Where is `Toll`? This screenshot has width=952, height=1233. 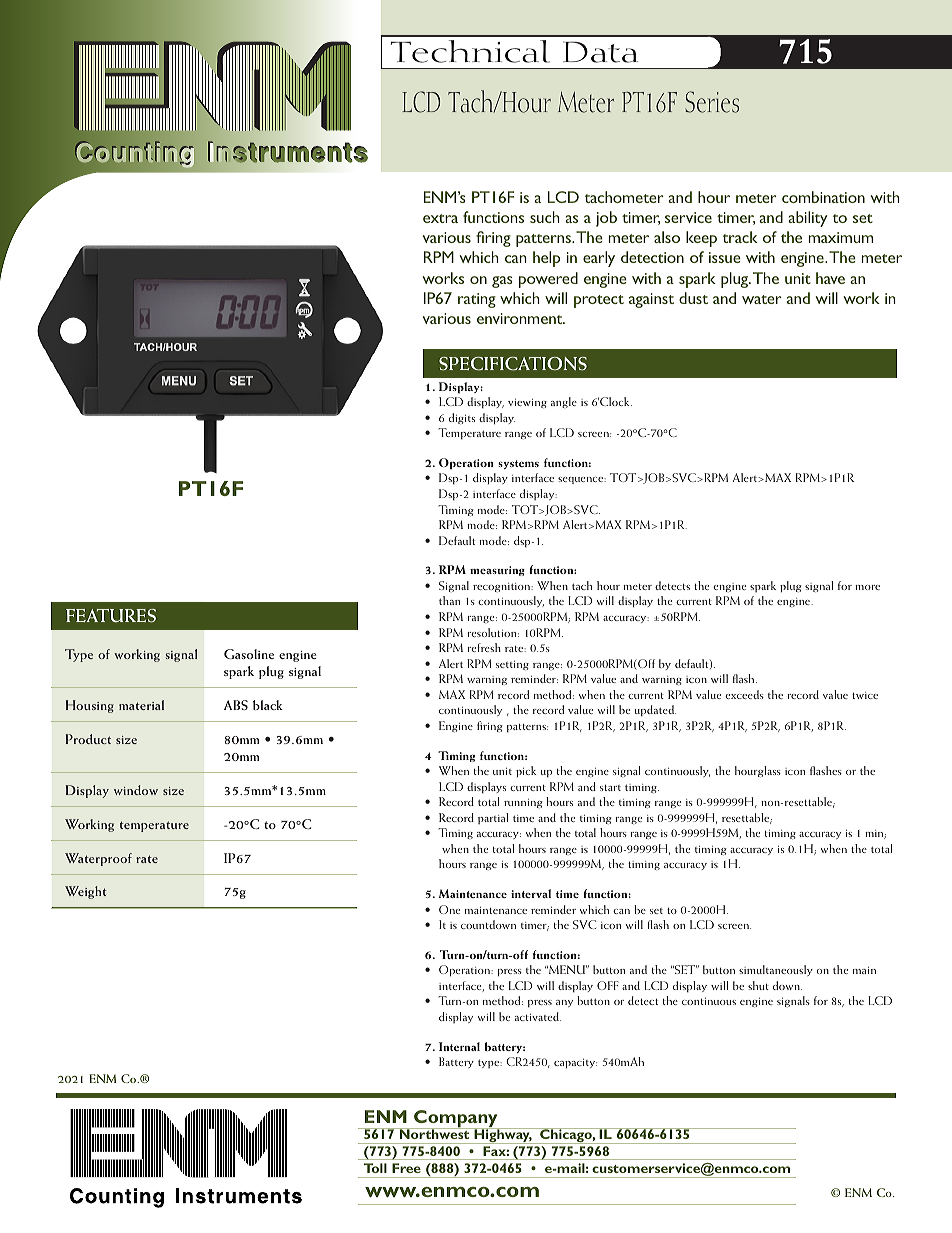
Toll is located at coordinates (375, 1168).
